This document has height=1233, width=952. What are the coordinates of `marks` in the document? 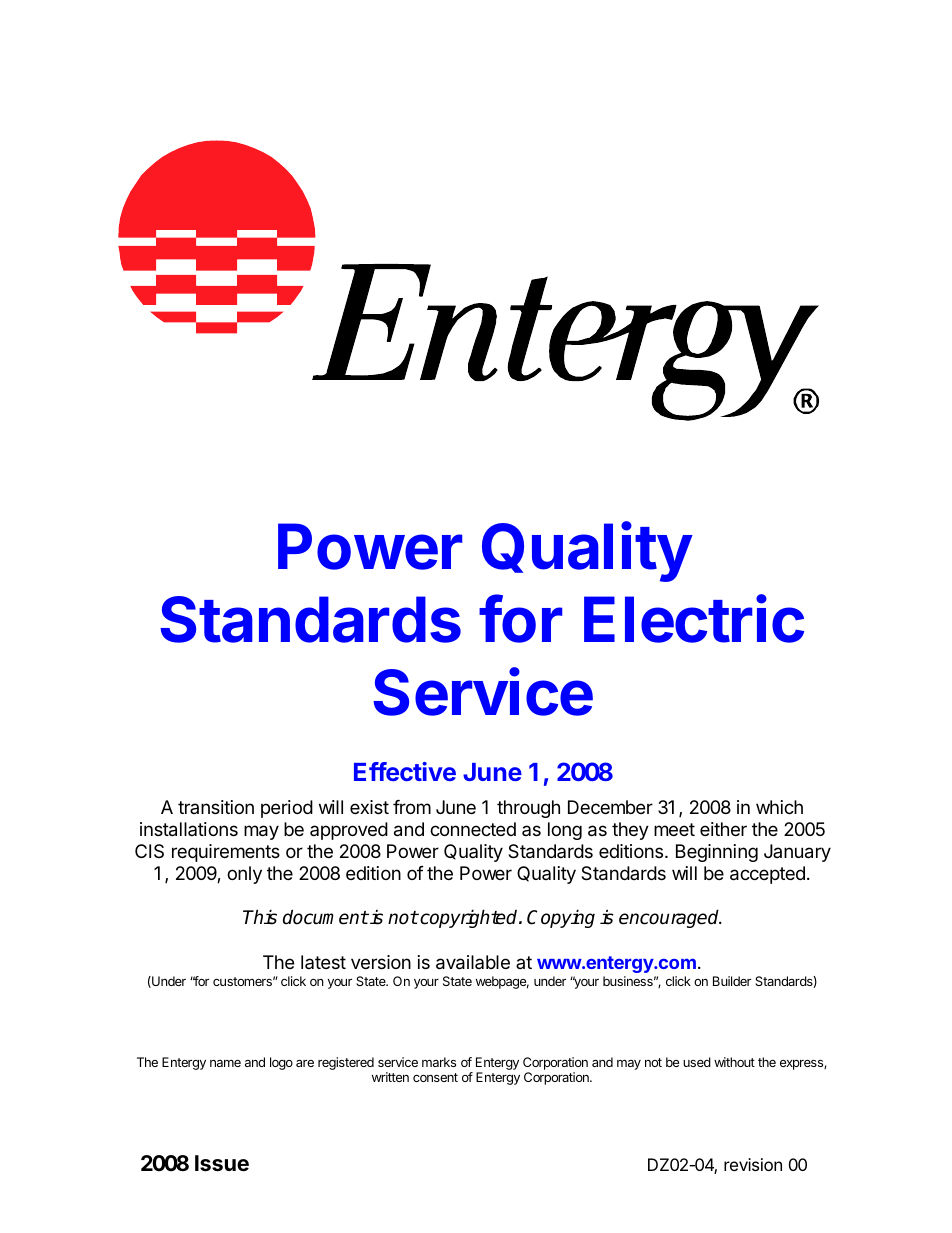 It's located at (439, 1062).
